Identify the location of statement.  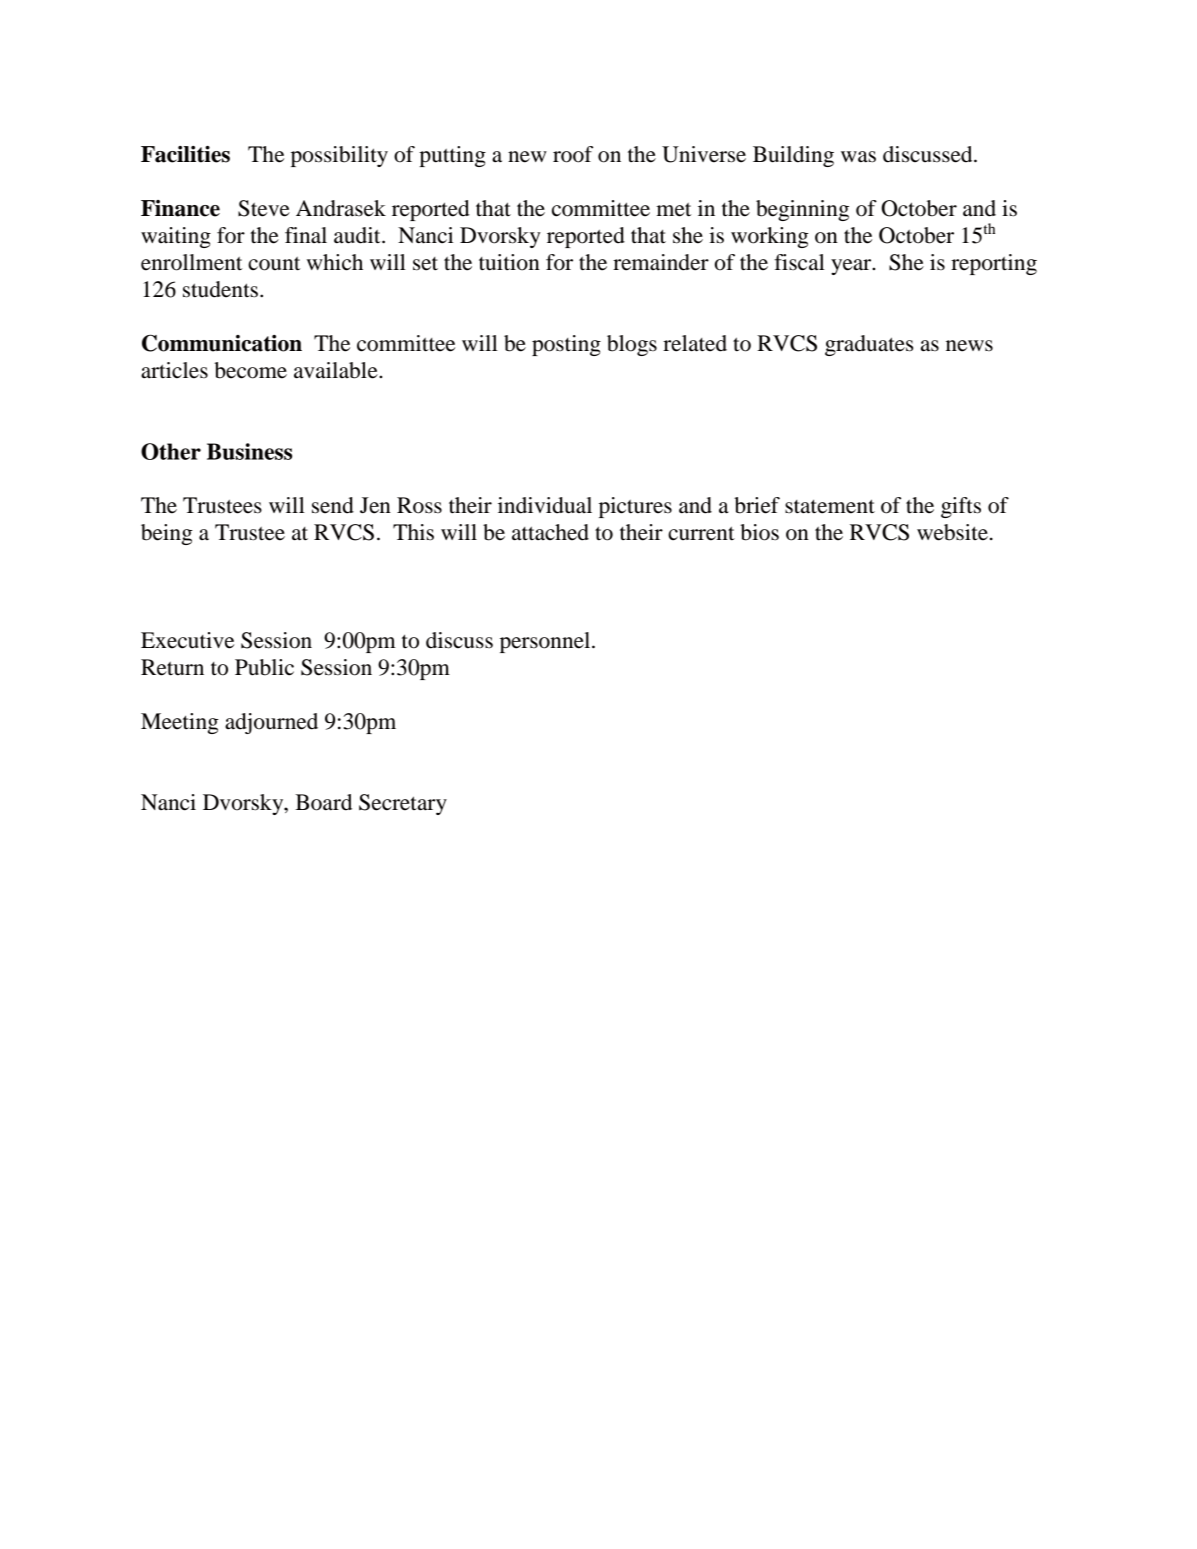
(830, 506).
